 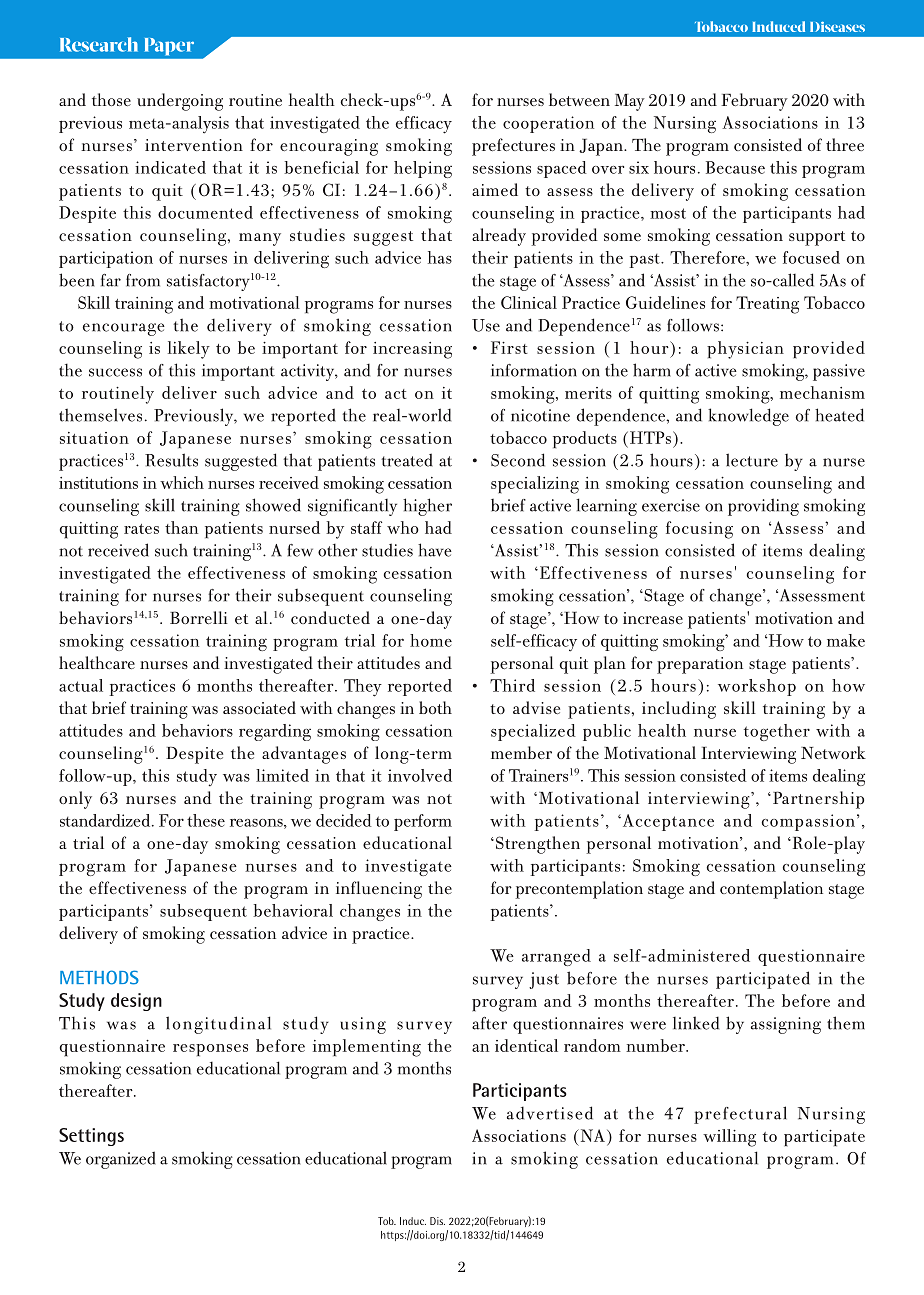 I want to click on Paper, so click(x=169, y=46).
